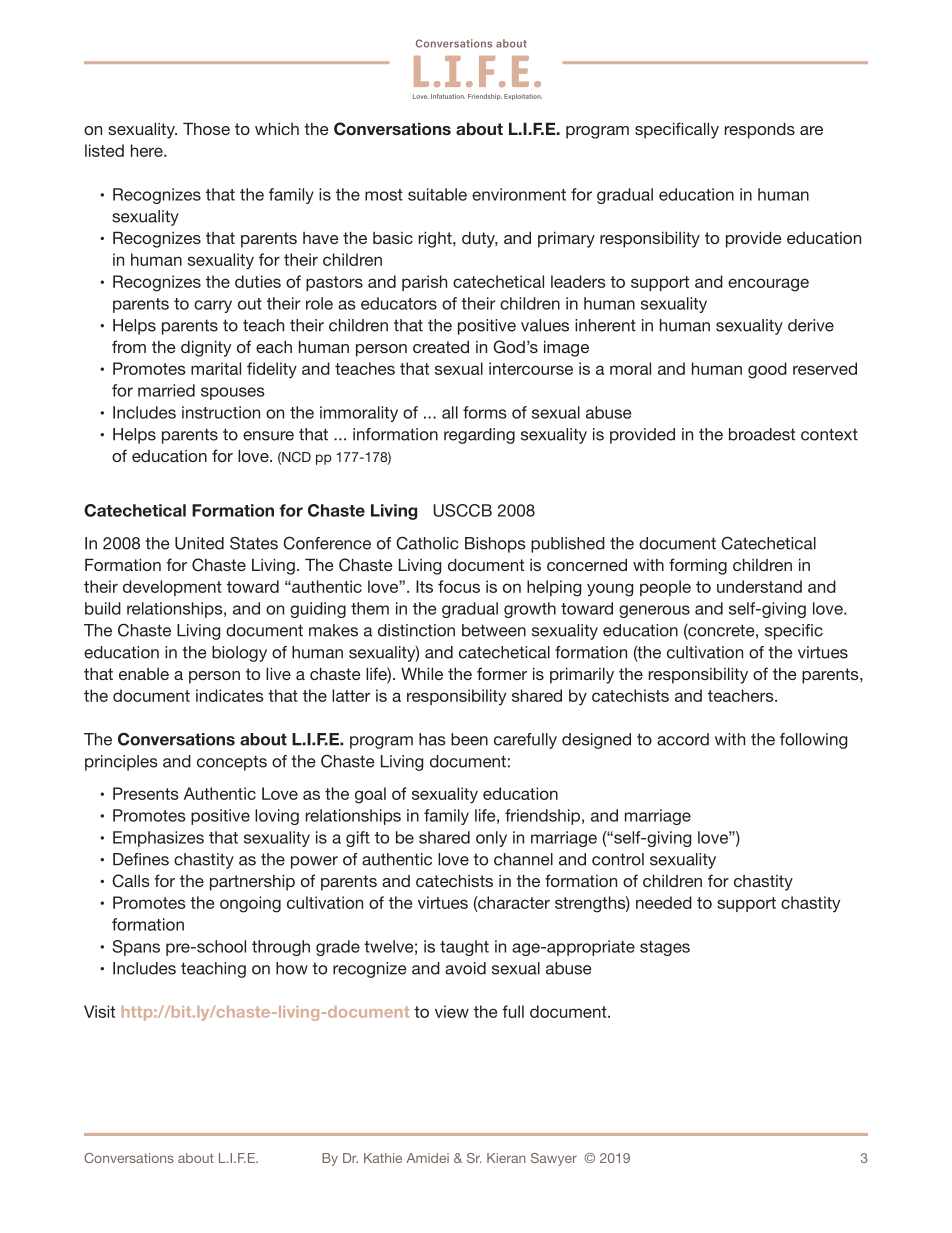  I want to click on only, so click(491, 839).
